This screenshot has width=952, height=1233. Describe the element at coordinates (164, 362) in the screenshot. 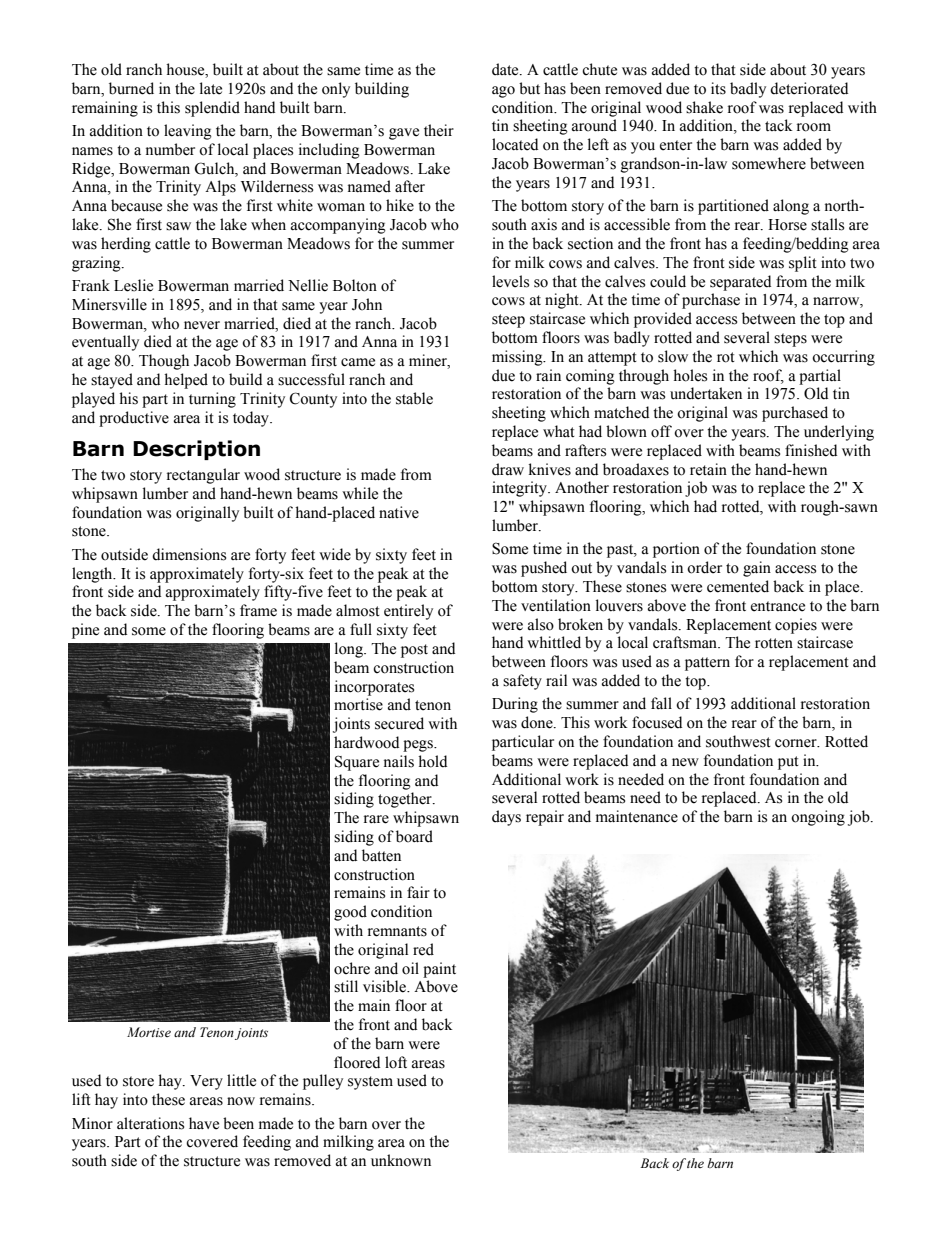

I see `Though` at that location.
